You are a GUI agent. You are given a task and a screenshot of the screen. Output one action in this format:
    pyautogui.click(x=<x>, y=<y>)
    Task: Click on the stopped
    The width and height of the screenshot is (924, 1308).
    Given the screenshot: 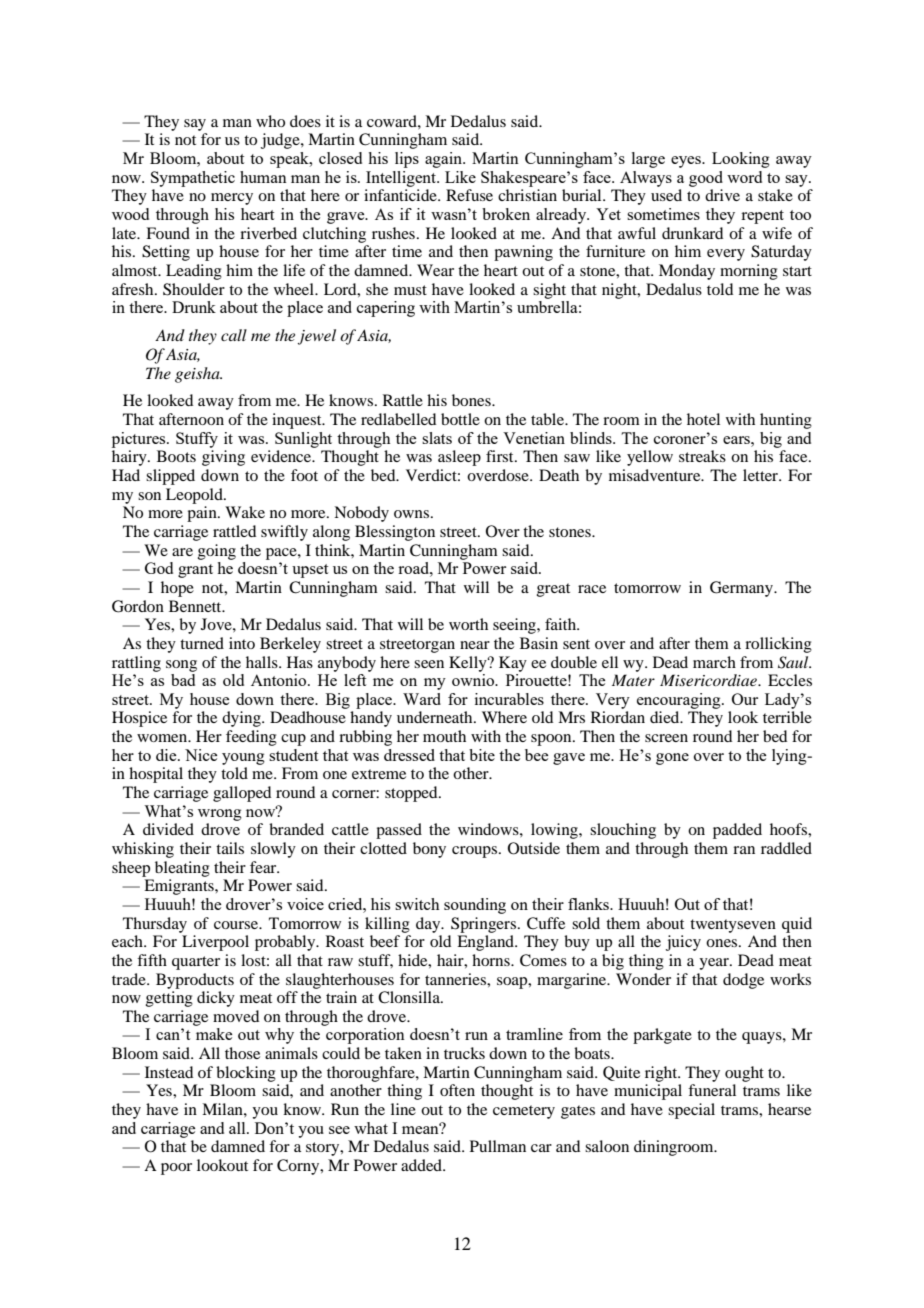 What is the action you would take?
    pyautogui.click(x=412, y=794)
